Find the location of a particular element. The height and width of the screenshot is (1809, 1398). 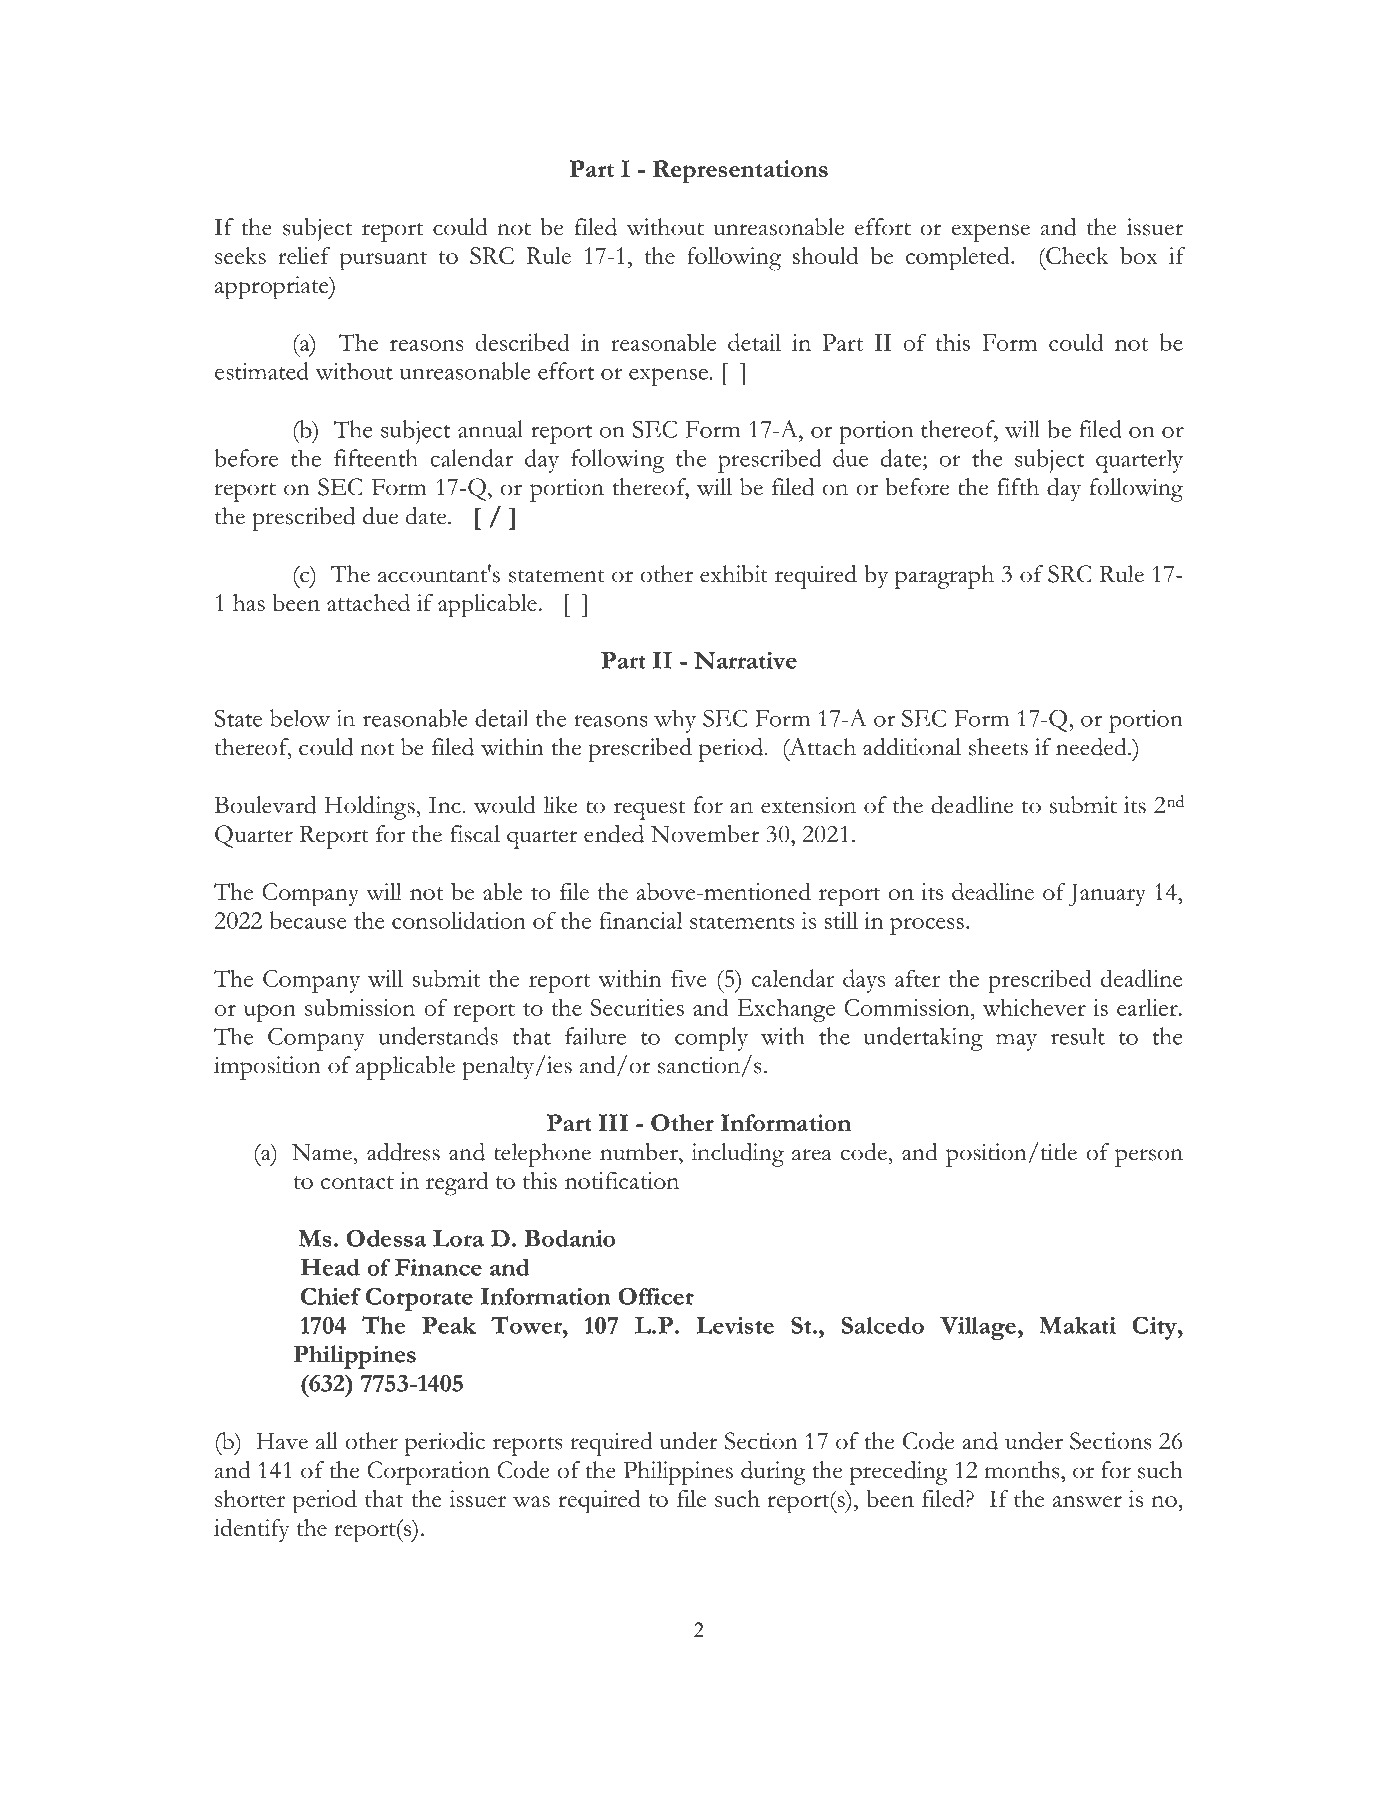

all is located at coordinates (327, 1441).
